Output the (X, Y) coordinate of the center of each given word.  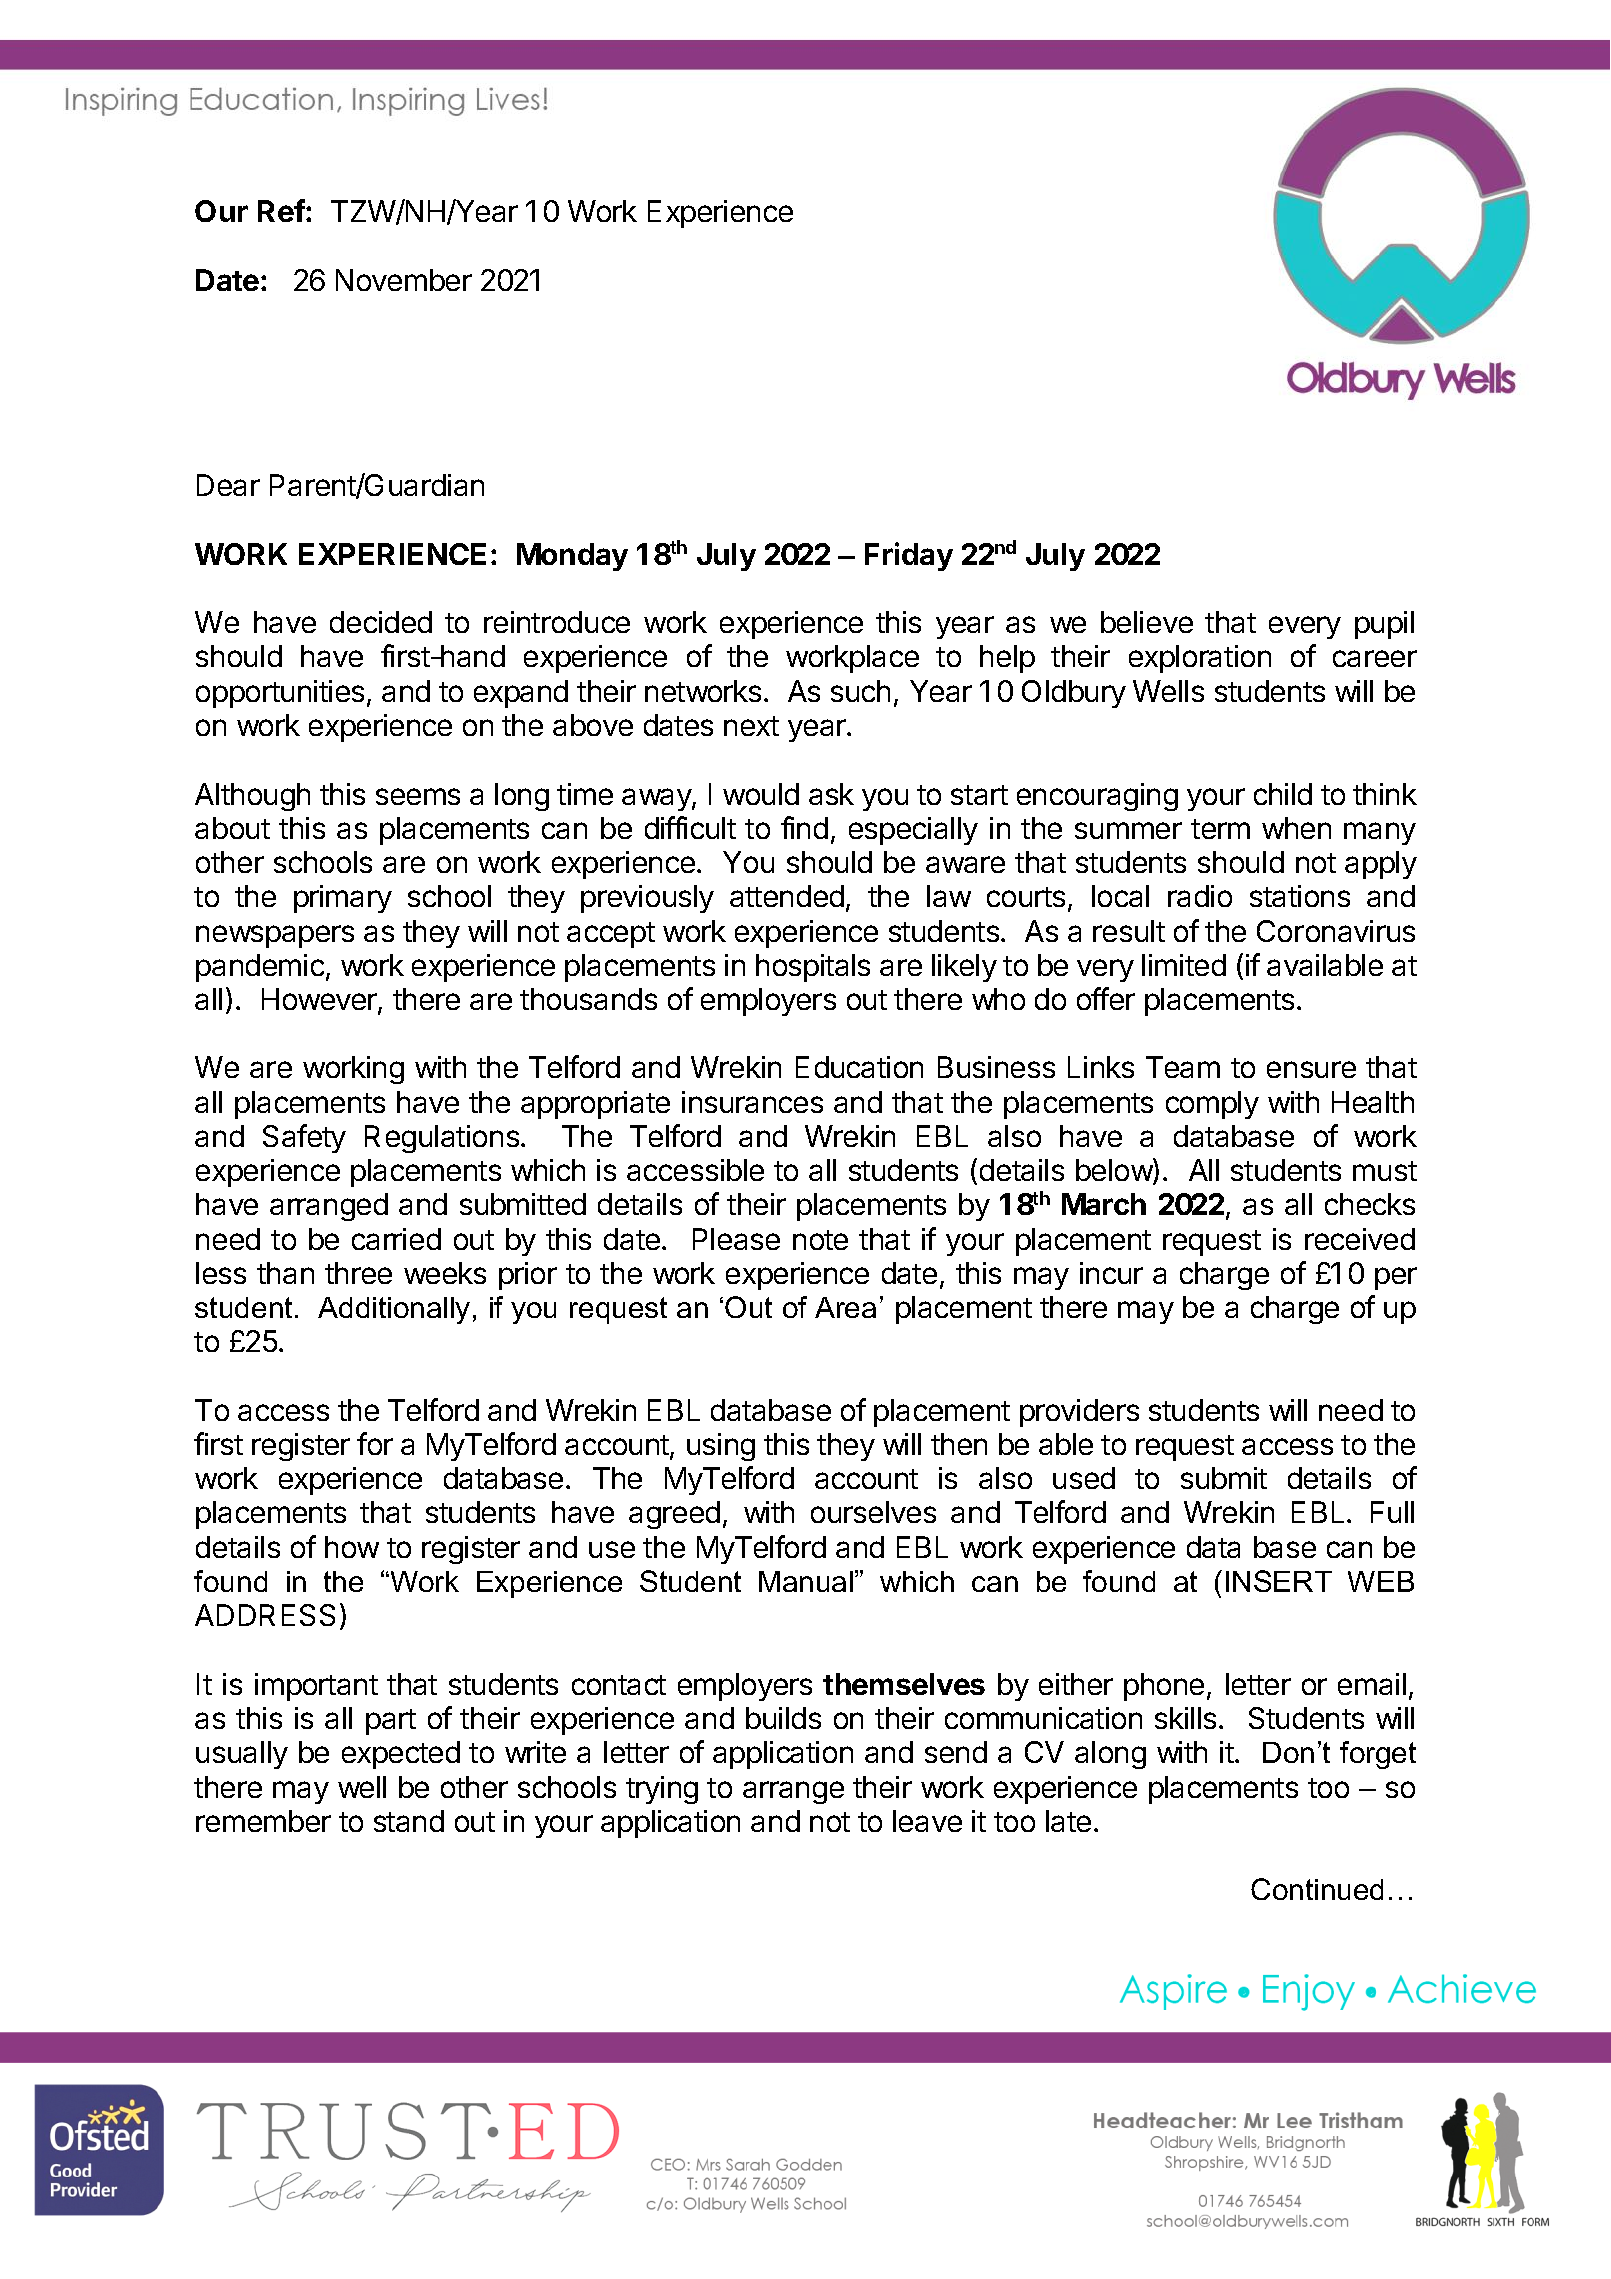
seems (418, 796)
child (1283, 794)
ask (831, 794)
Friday (909, 556)
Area (845, 1307)
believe (1147, 622)
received (1360, 1239)
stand (409, 1821)
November (404, 280)
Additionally (394, 1310)
